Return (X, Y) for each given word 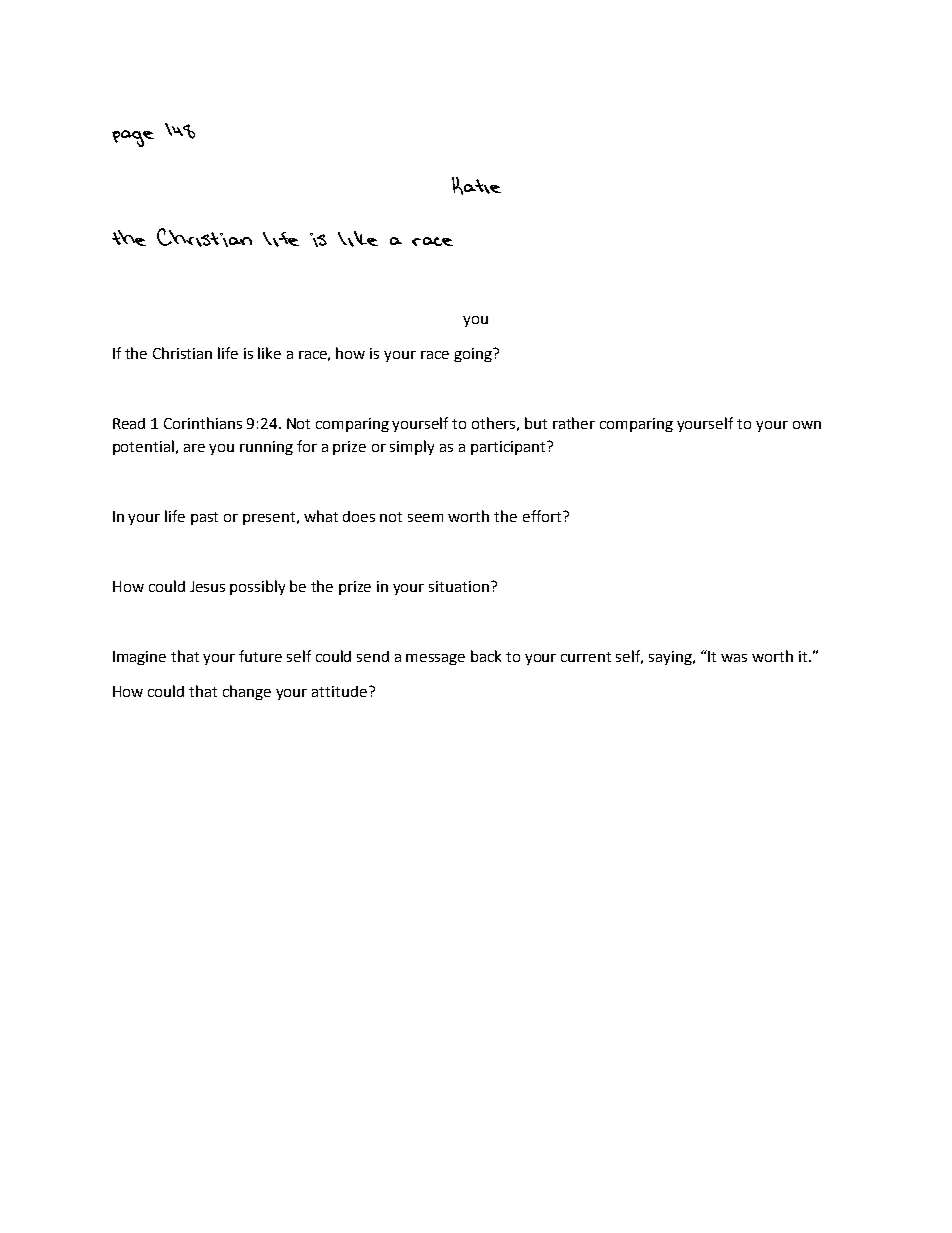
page (133, 138)
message (435, 659)
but (536, 423)
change (247, 692)
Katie (476, 186)
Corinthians (203, 423)
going (474, 355)
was (734, 658)
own (807, 425)
